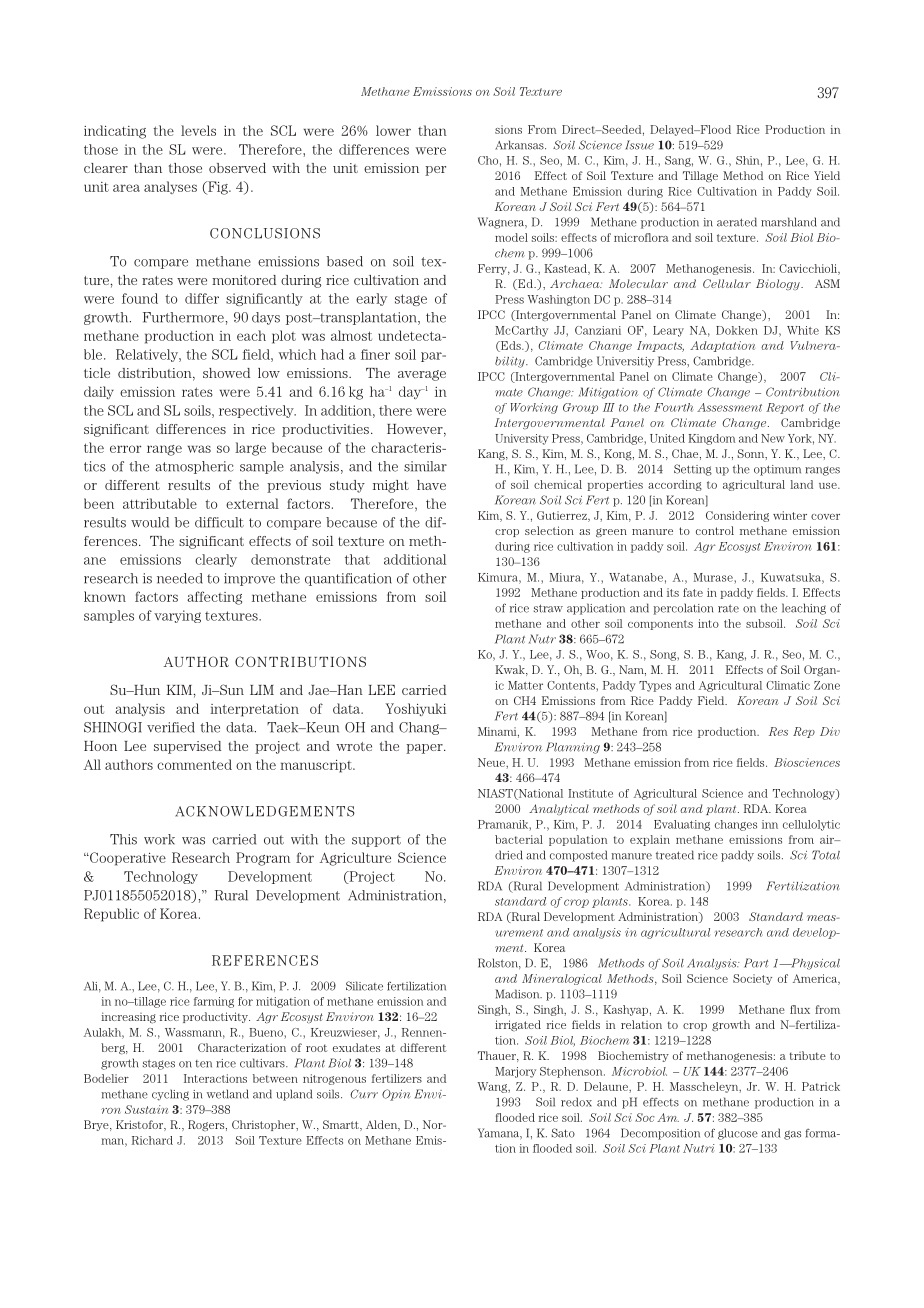  What do you see at coordinates (520, 145) in the screenshot?
I see `Arkansas` at bounding box center [520, 145].
